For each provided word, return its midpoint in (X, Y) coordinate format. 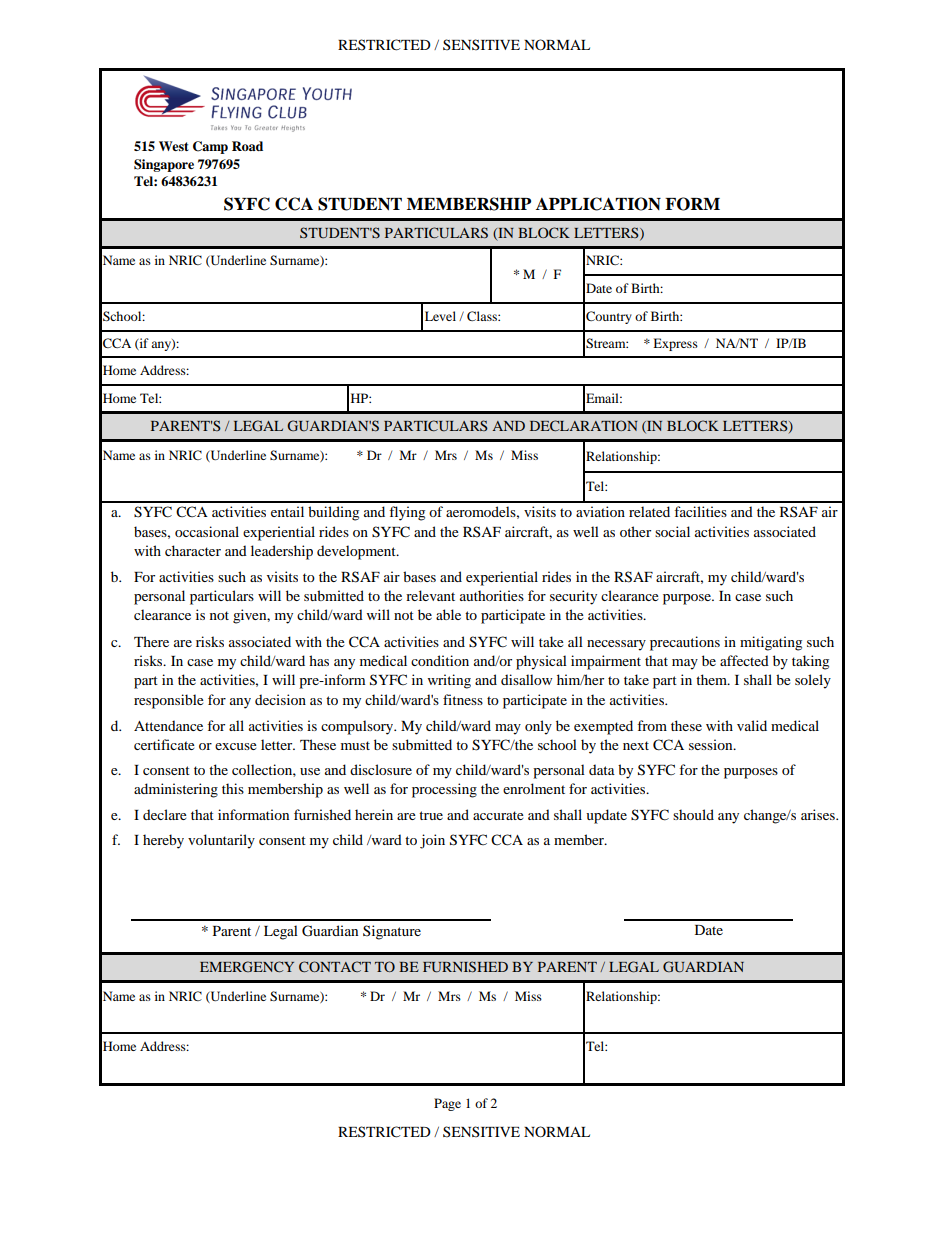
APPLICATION (598, 204)
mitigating (771, 643)
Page (447, 1104)
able (448, 614)
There (151, 641)
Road (247, 146)
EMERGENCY (247, 966)
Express (675, 344)
